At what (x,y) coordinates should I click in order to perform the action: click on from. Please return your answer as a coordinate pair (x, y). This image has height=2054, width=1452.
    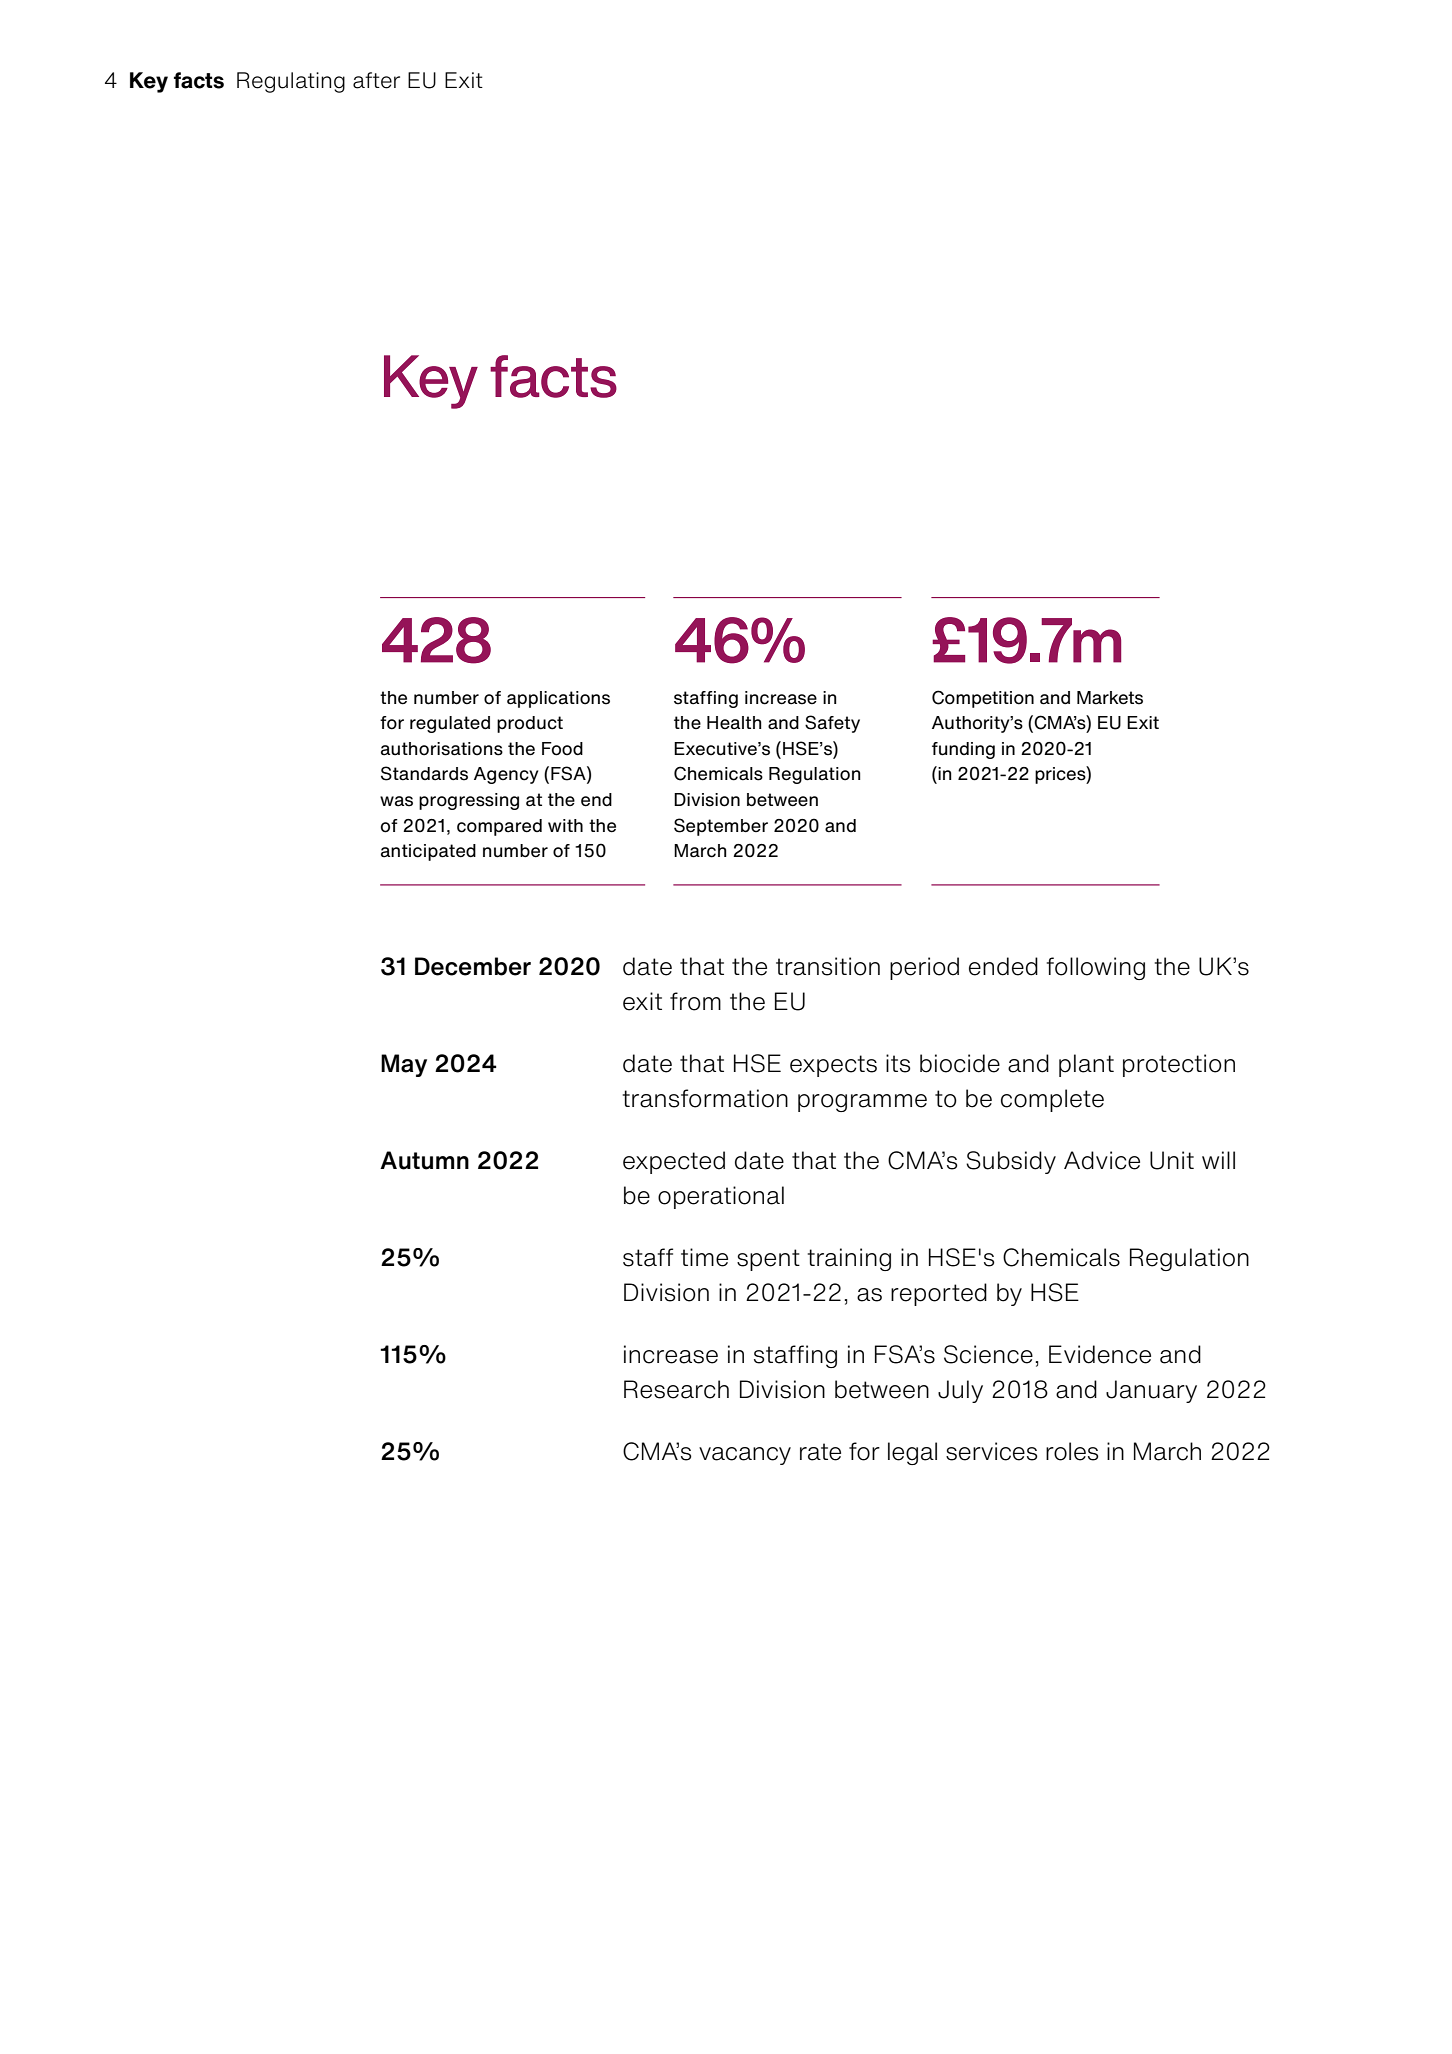
    Looking at the image, I should click on (695, 1001).
